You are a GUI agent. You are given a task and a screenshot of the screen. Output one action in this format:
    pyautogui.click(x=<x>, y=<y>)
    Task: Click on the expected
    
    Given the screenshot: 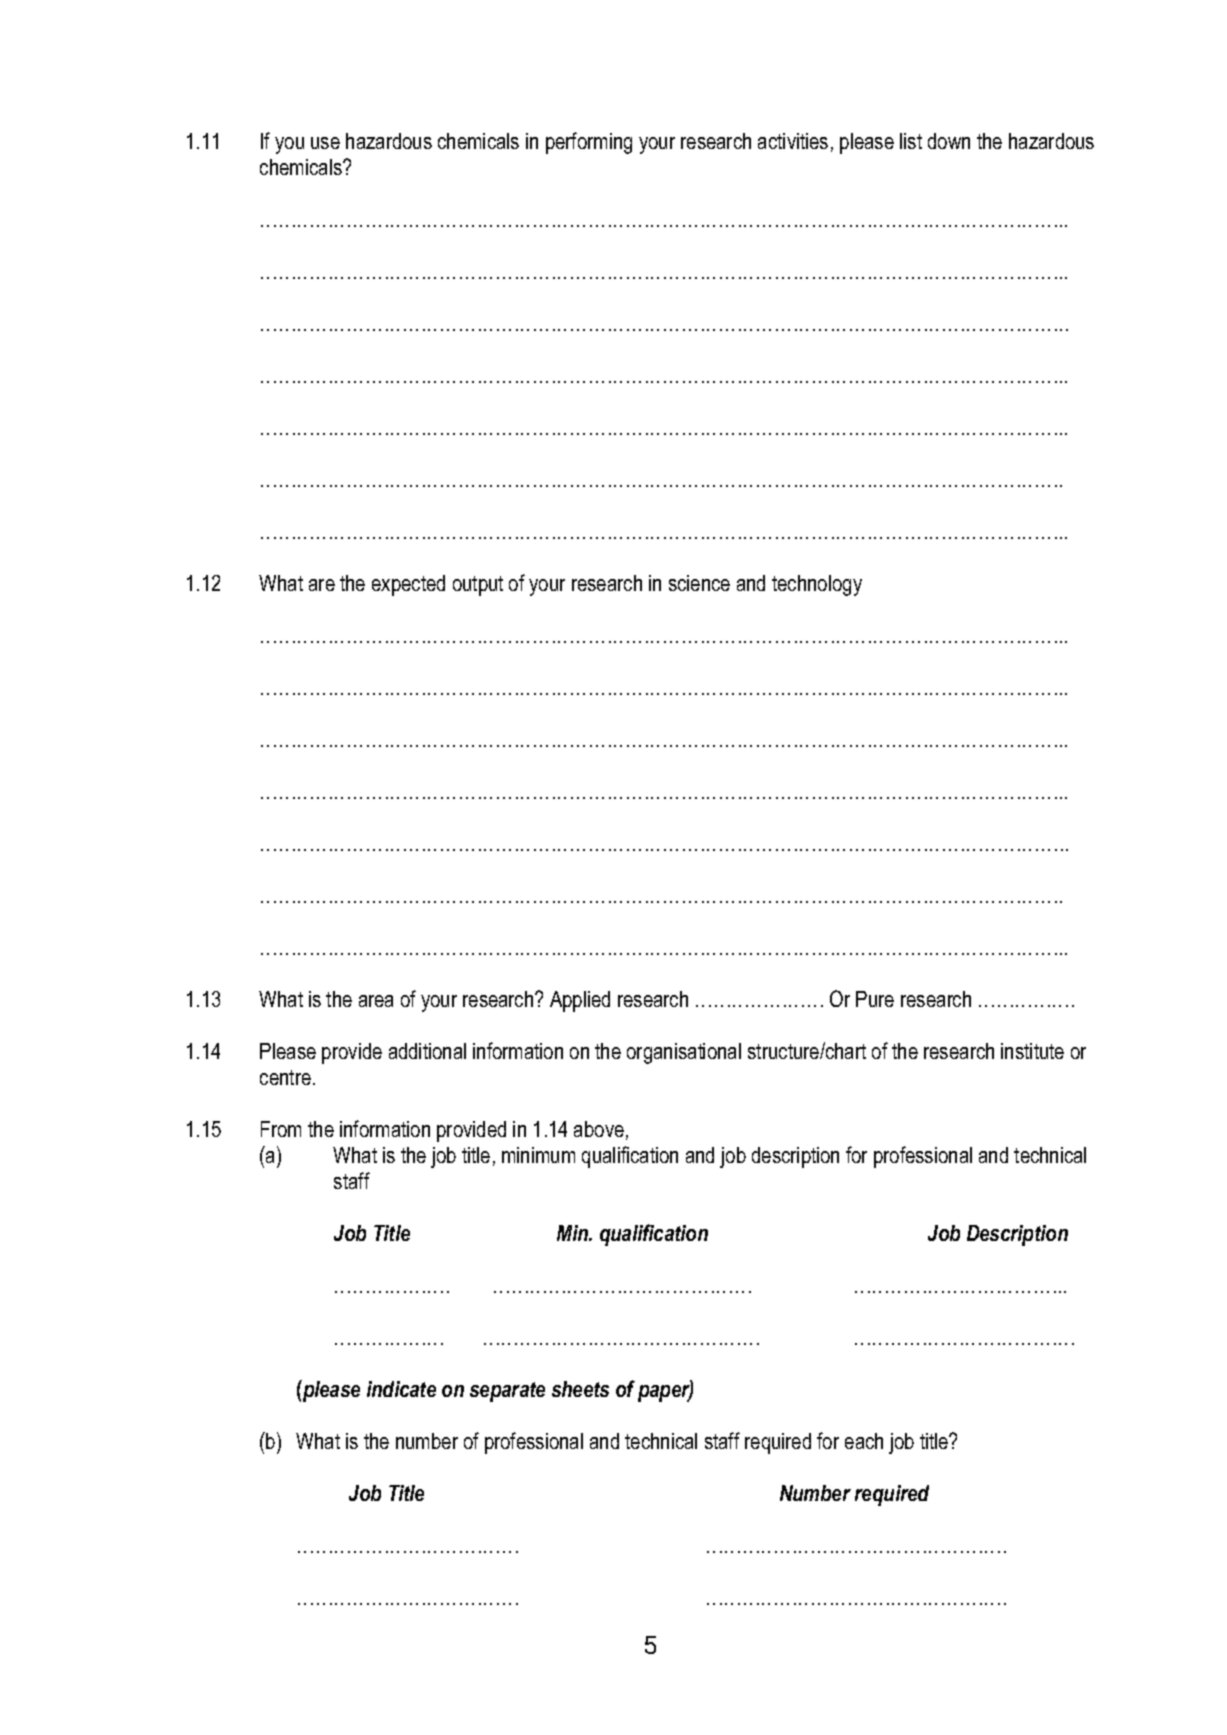 What is the action you would take?
    pyautogui.click(x=408, y=585)
